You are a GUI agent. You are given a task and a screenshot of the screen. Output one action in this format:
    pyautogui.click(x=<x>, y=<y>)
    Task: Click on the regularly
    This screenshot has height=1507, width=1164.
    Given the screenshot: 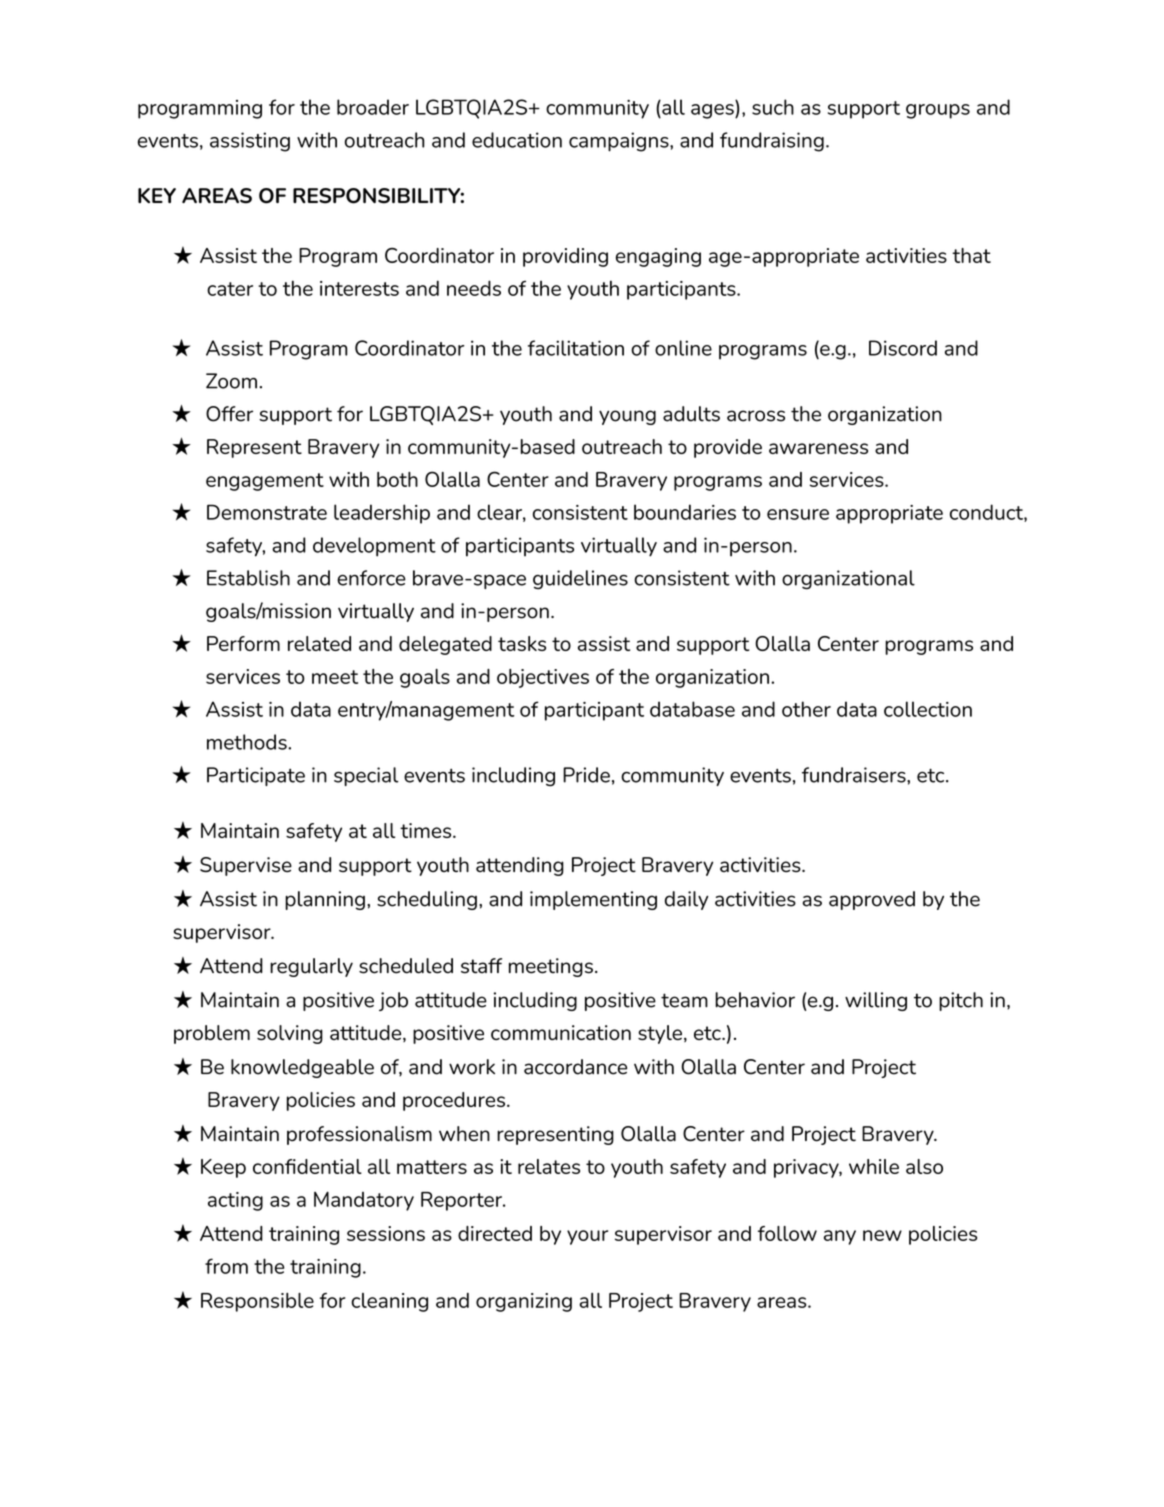 What is the action you would take?
    pyautogui.click(x=311, y=967)
